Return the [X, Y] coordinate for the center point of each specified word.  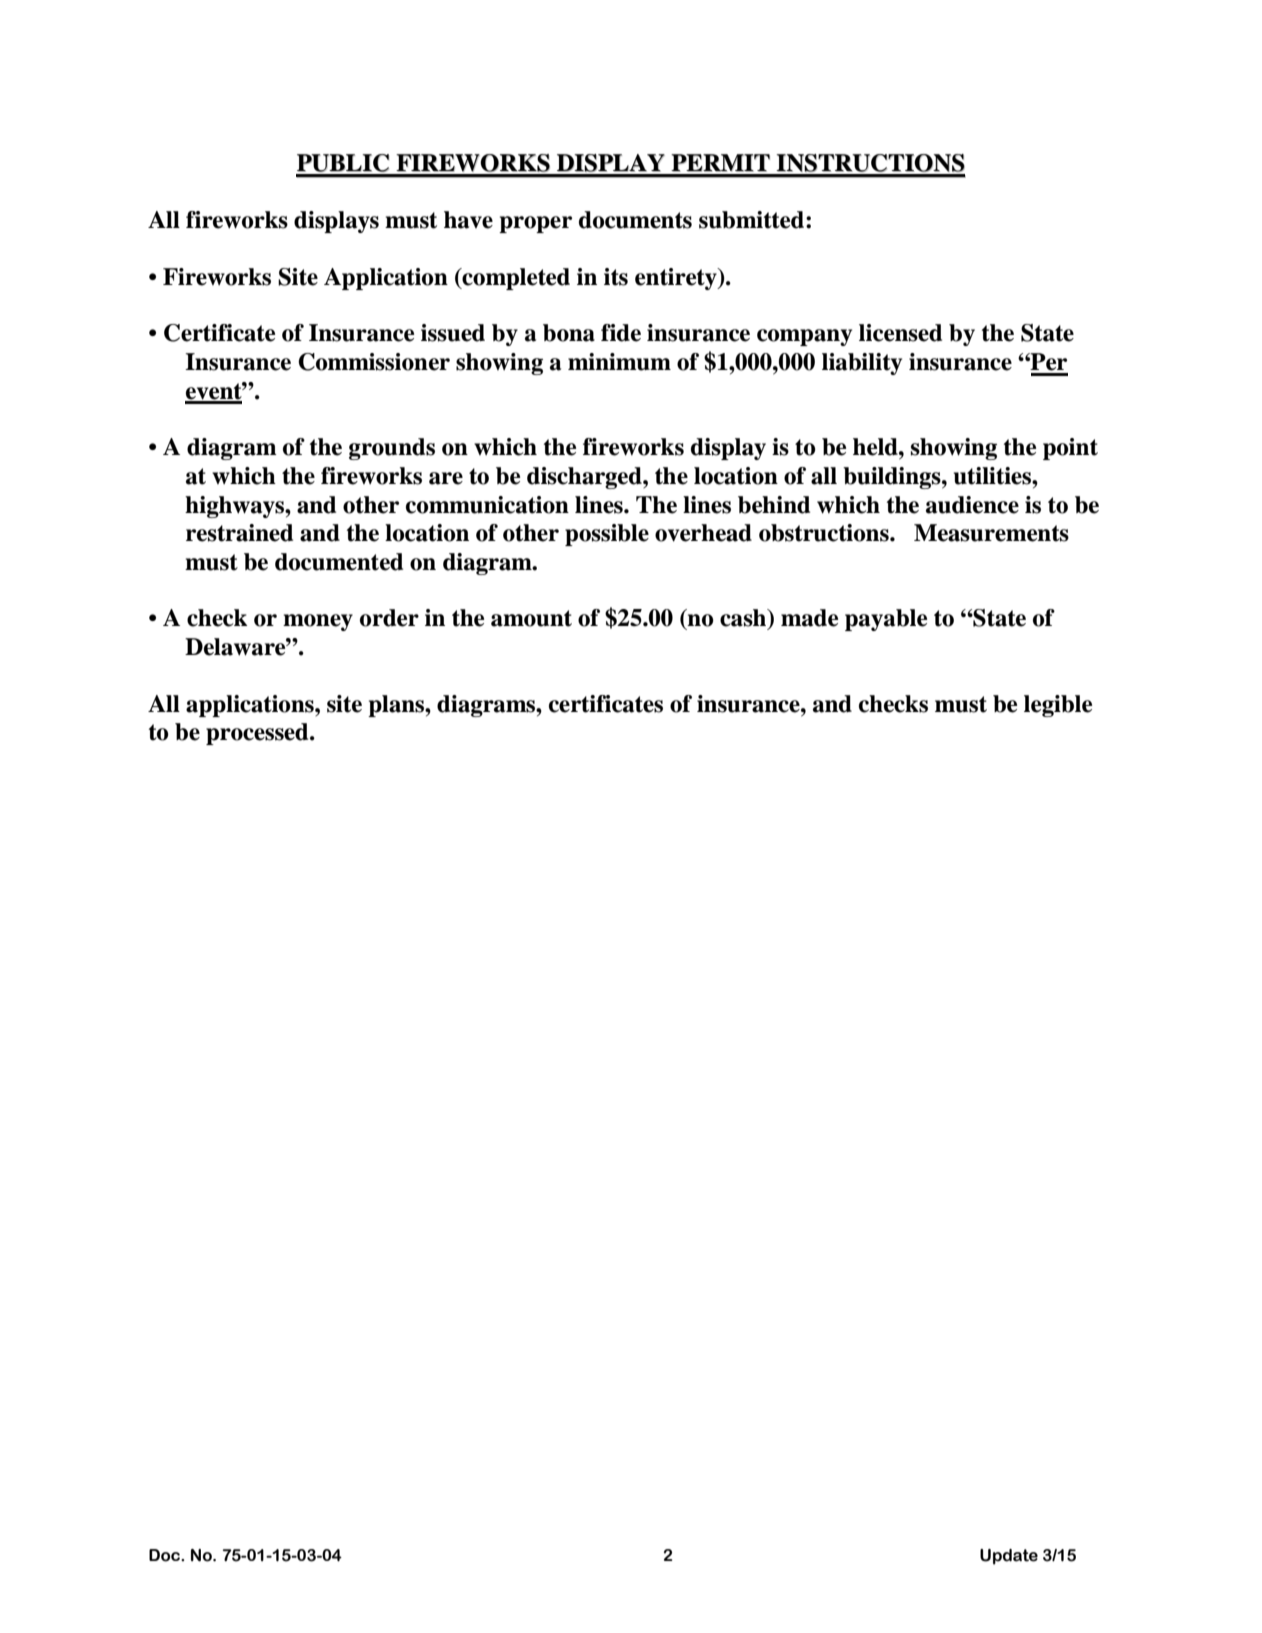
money [318, 622]
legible [1058, 706]
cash [744, 619]
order [389, 618]
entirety [677, 279]
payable [886, 620]
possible [607, 535]
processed [258, 734]
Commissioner [374, 362]
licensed [900, 333]
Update [1009, 1557]
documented [339, 562]
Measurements [991, 533]
